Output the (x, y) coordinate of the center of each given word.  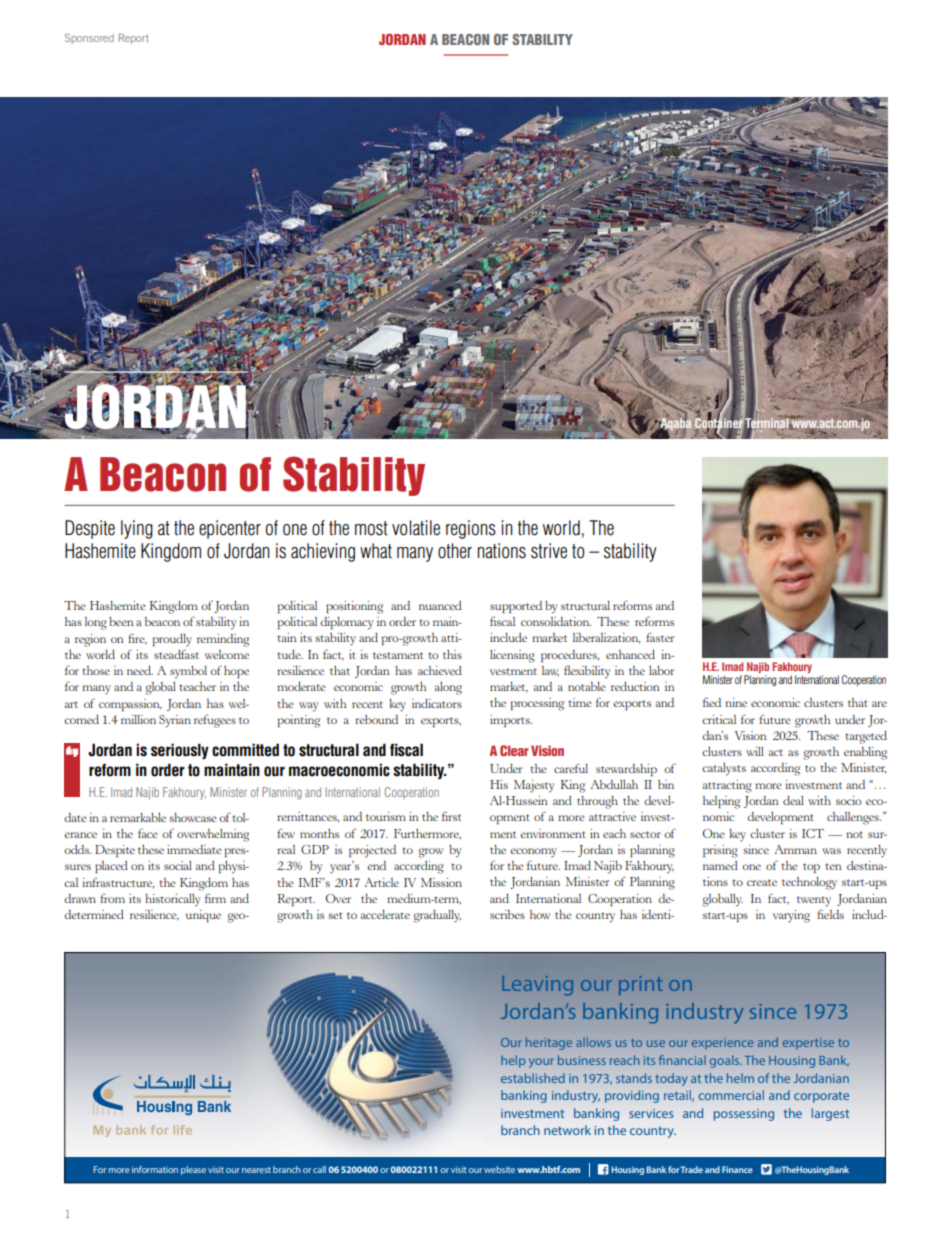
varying (791, 916)
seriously (180, 751)
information (155, 1169)
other (455, 551)
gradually (437, 916)
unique (203, 916)
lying (137, 529)
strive (549, 551)
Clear (514, 750)
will (755, 751)
